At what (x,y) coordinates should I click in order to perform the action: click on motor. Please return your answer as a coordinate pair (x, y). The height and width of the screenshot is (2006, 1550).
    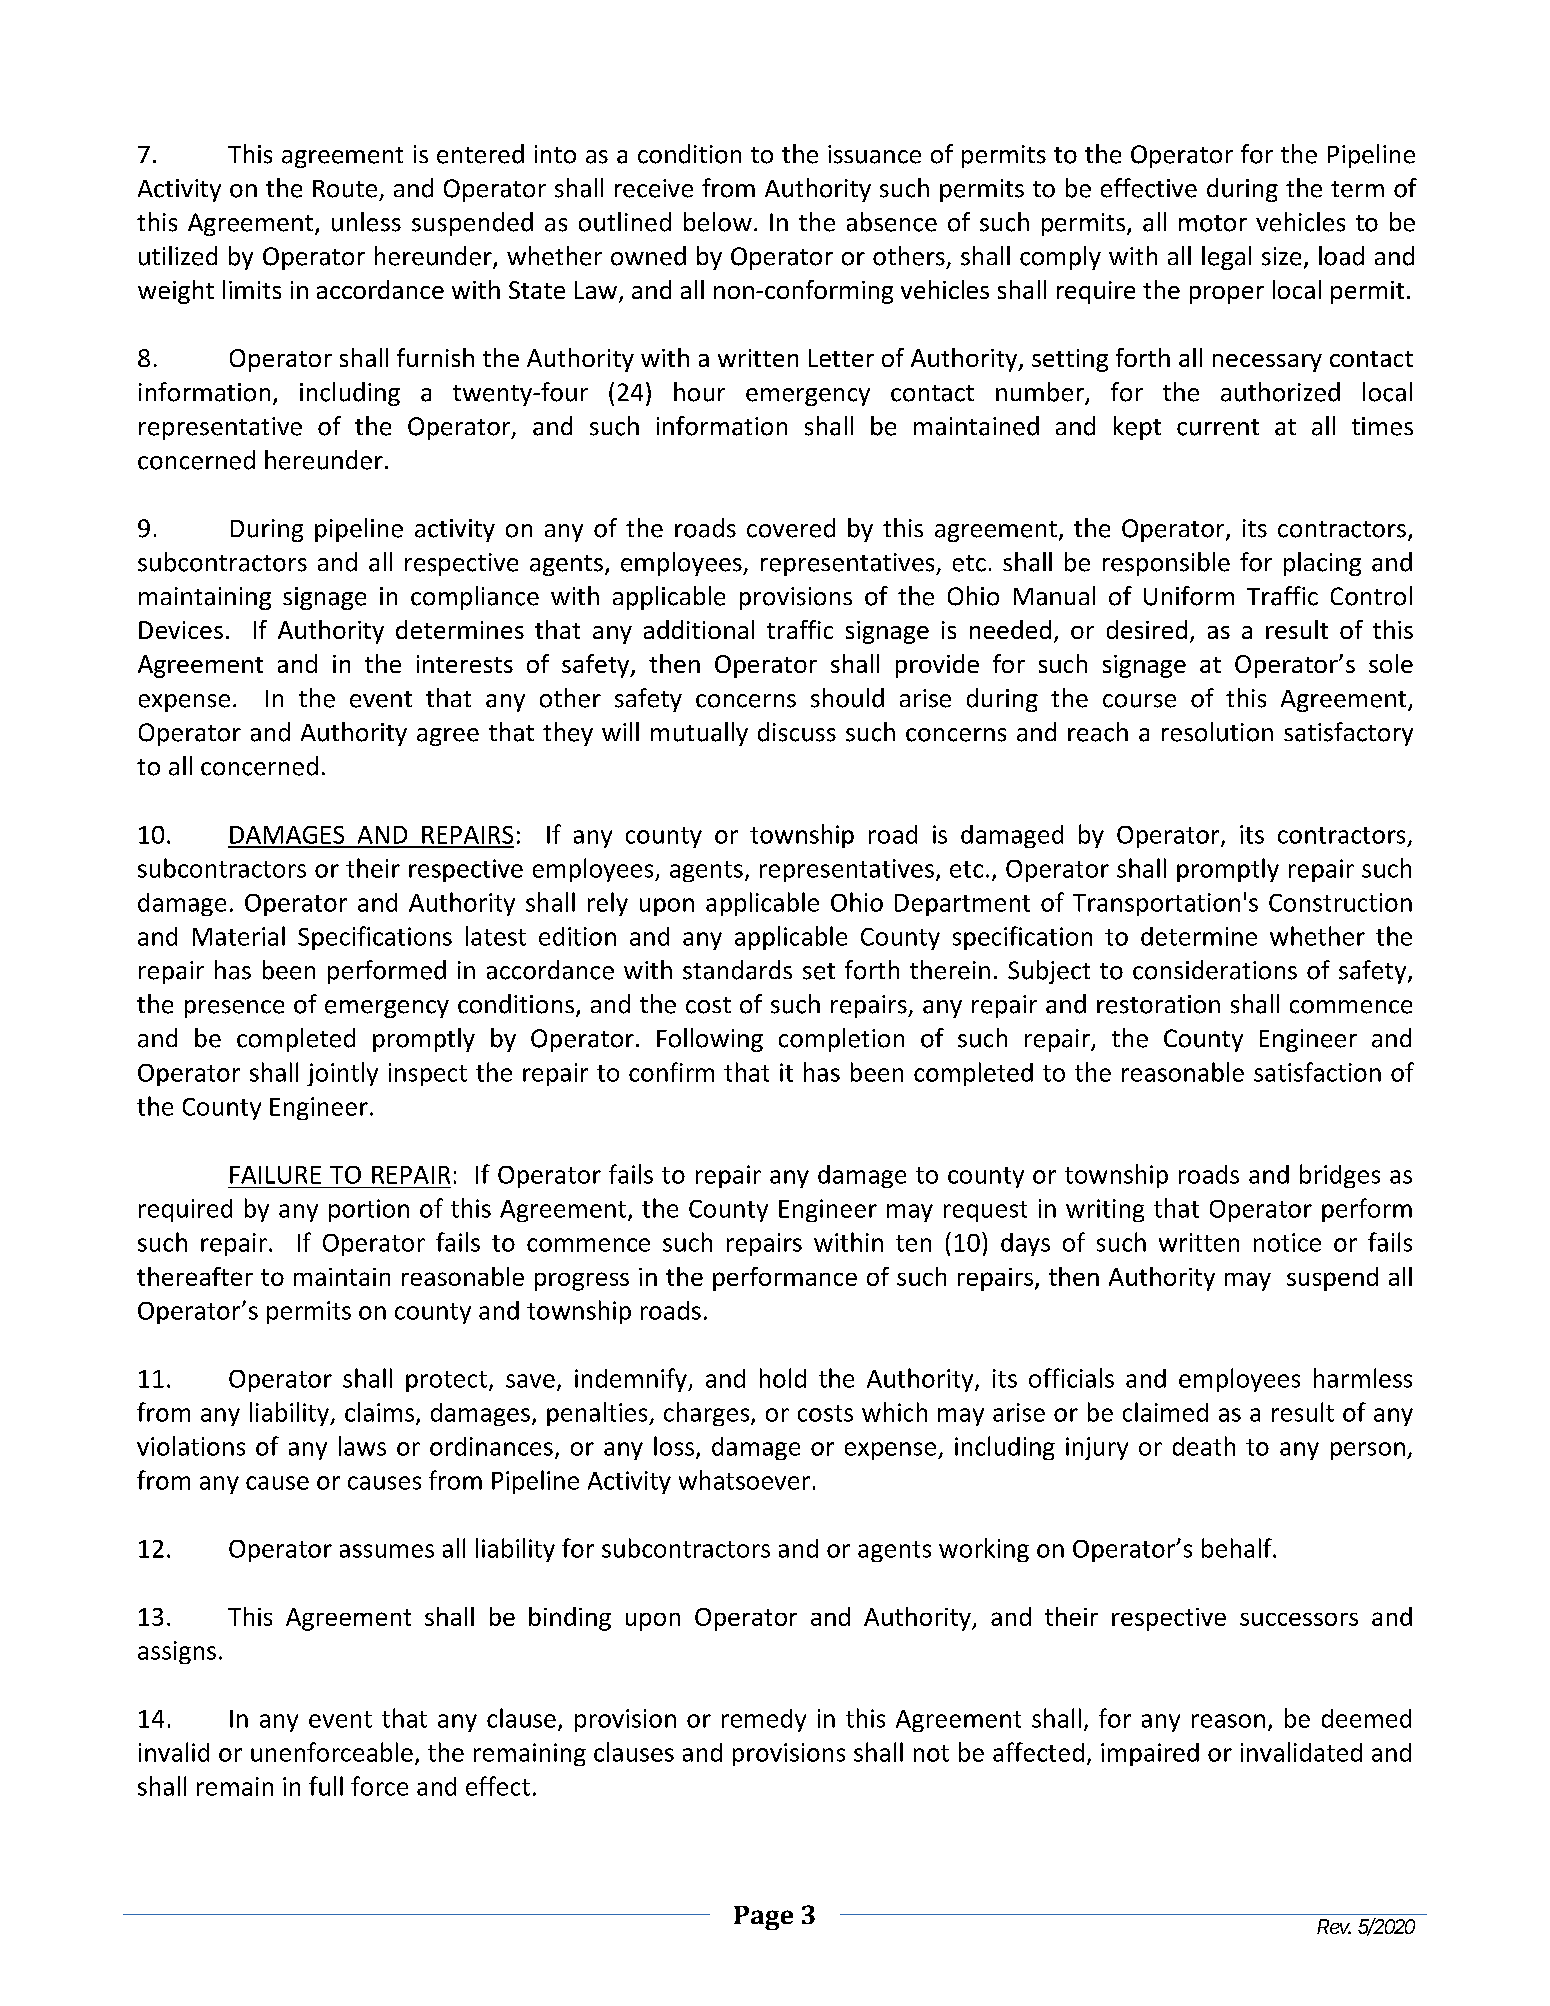
    Looking at the image, I should click on (1213, 223).
